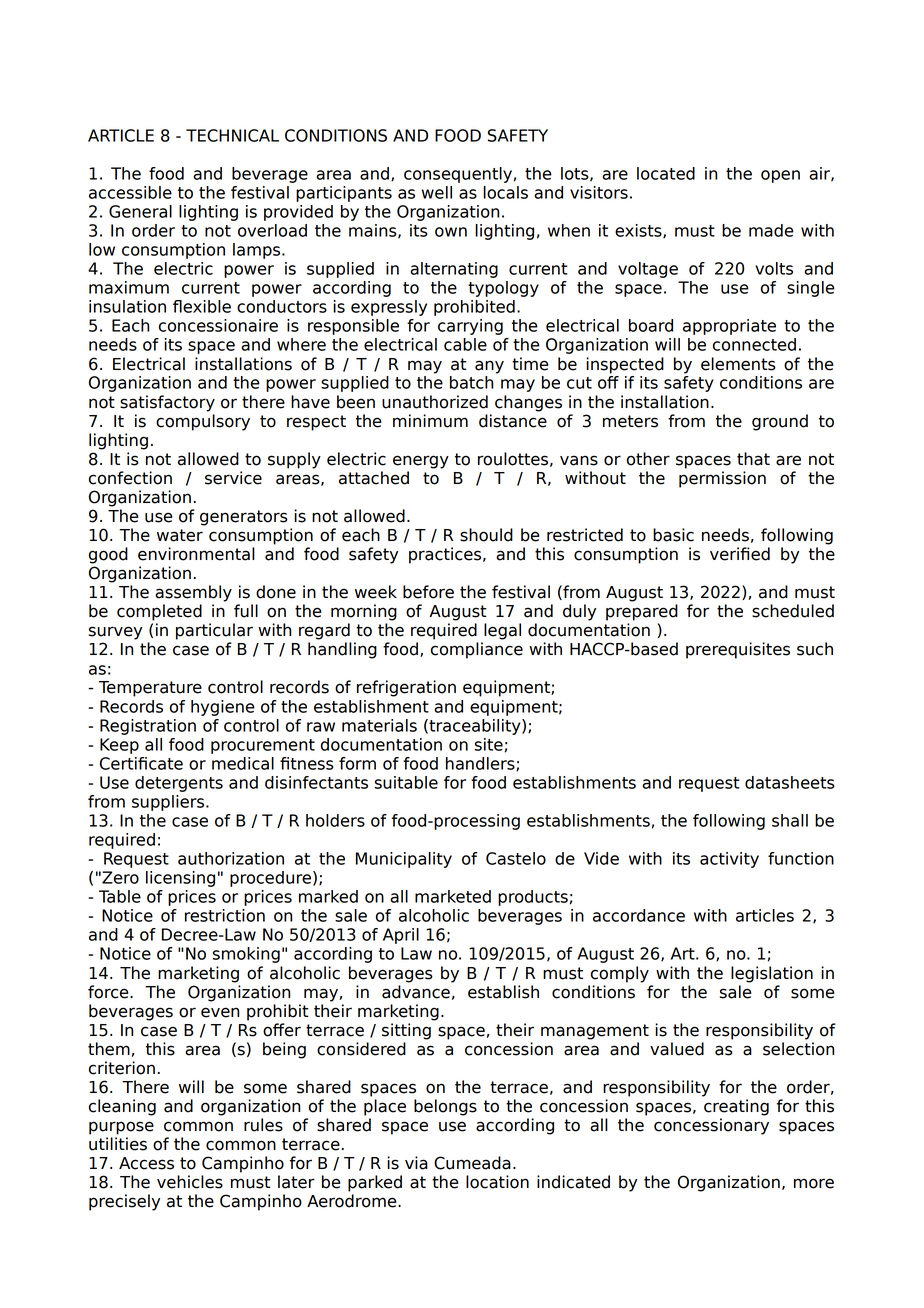 The height and width of the screenshot is (1308, 924). What do you see at coordinates (780, 176) in the screenshot?
I see `open` at bounding box center [780, 176].
